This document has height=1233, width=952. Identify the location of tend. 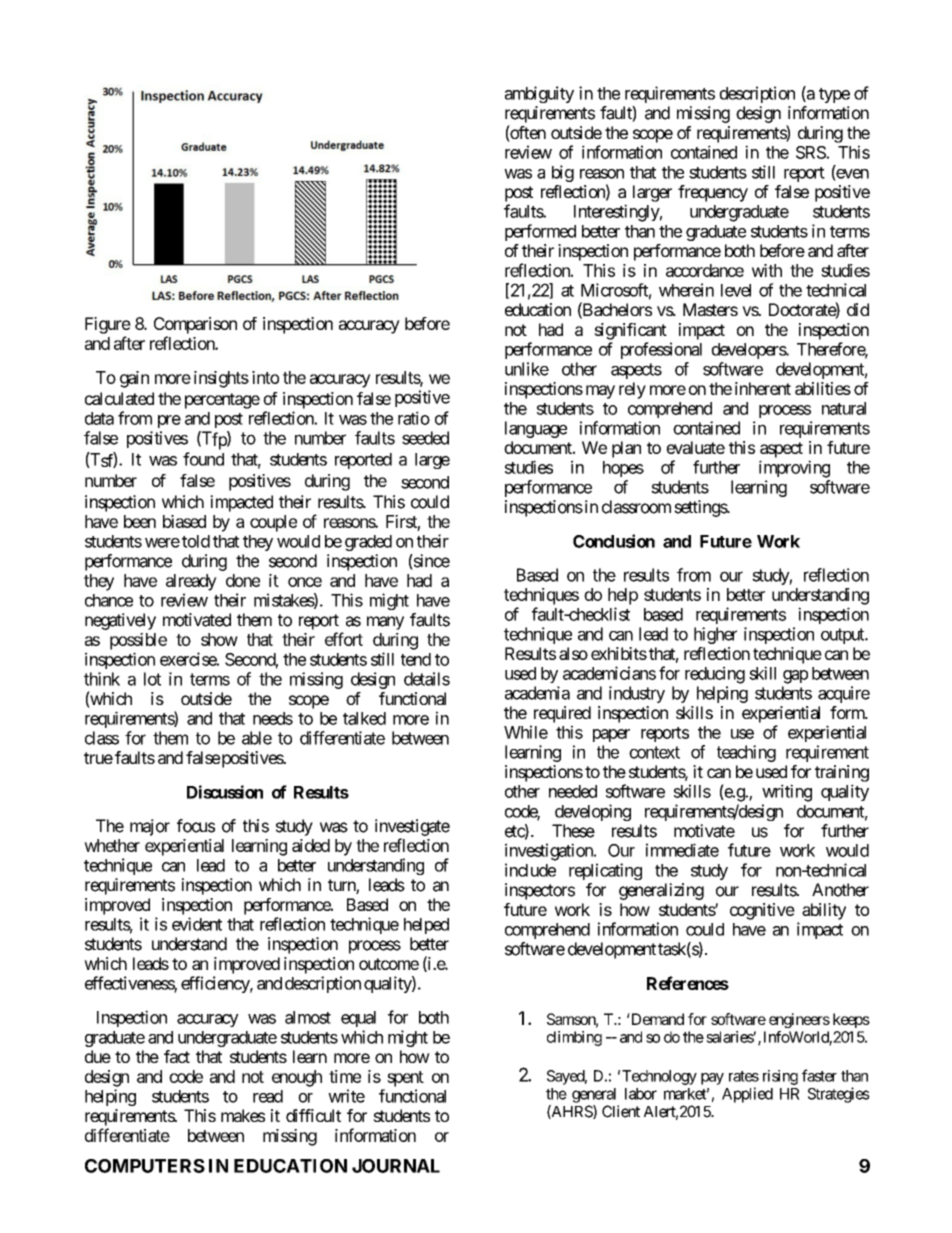
(416, 659).
